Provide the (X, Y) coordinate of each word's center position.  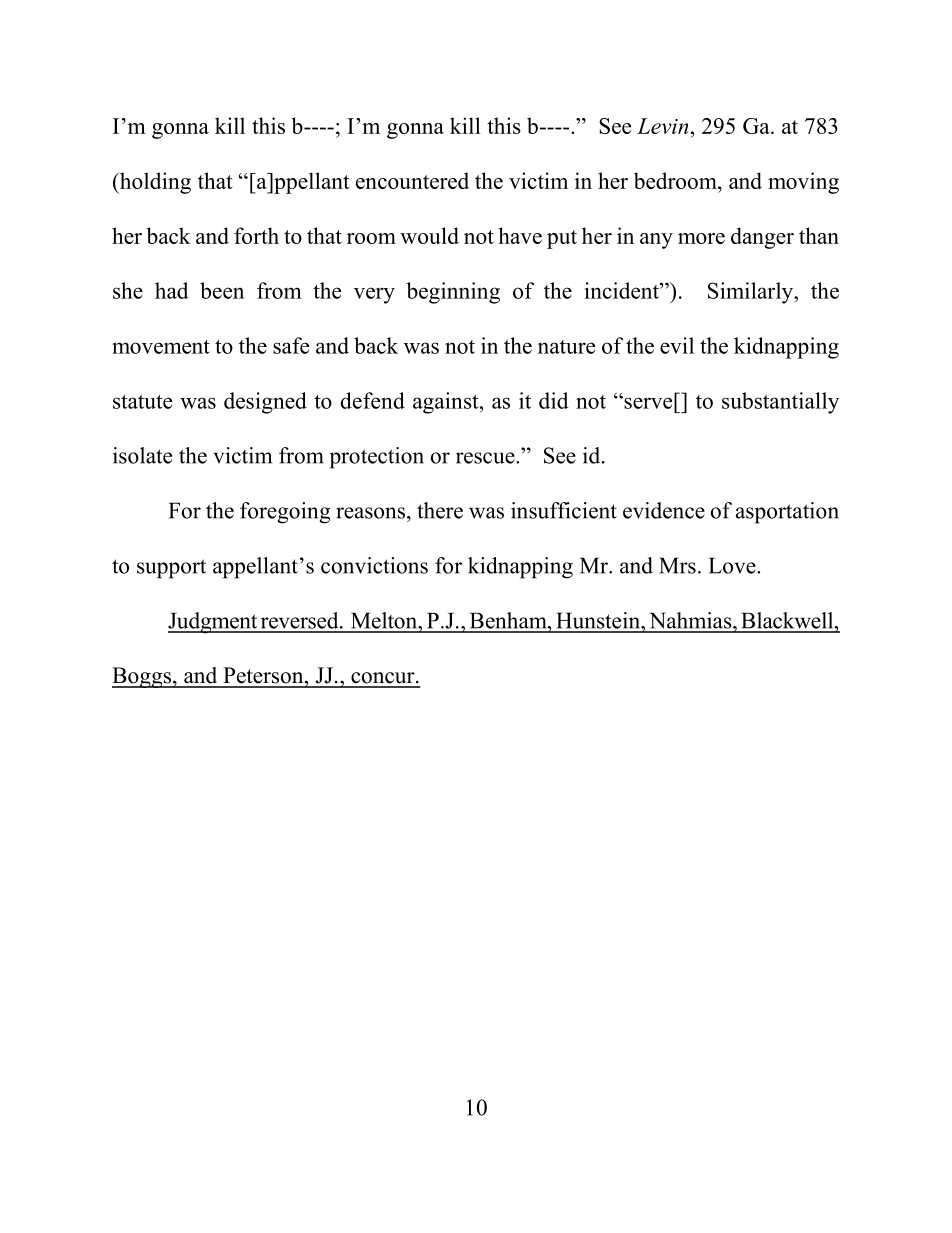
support (171, 569)
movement (161, 347)
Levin (663, 126)
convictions (374, 565)
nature (566, 347)
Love (733, 565)
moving (803, 183)
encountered (412, 180)
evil (677, 345)
